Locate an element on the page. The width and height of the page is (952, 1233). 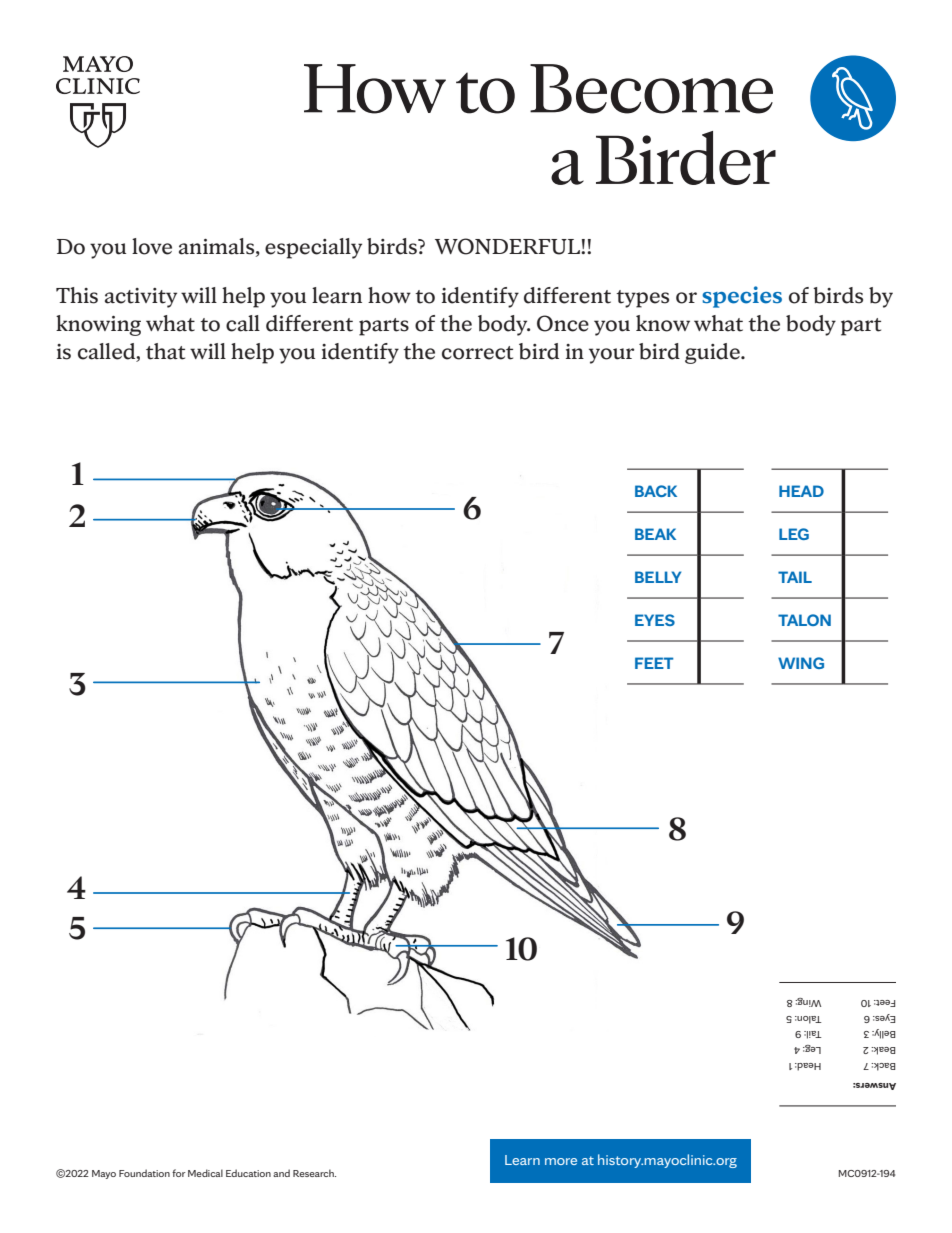
Foundation is located at coordinates (144, 1173).
